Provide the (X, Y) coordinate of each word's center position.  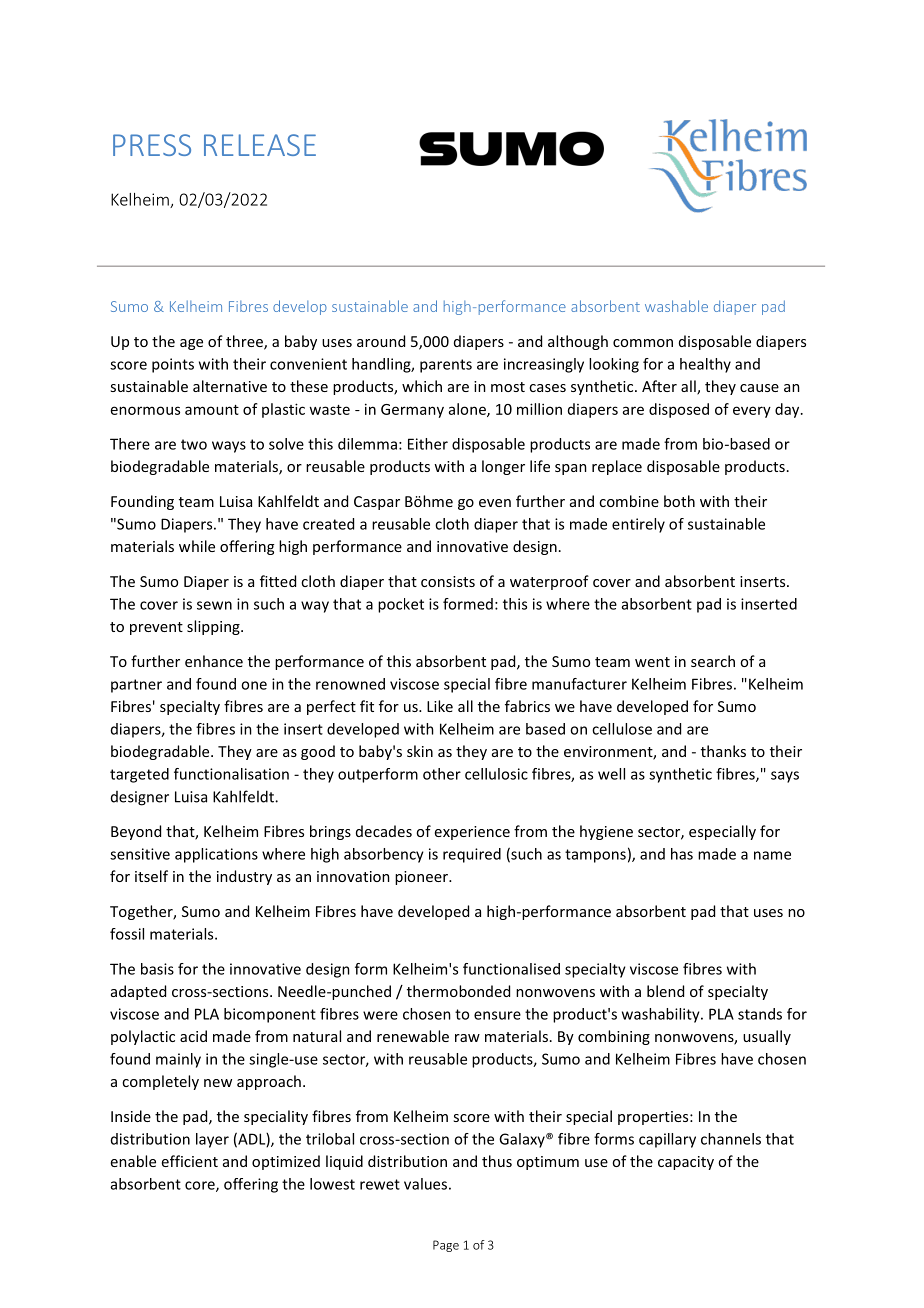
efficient (190, 1161)
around (381, 341)
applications (216, 855)
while (197, 546)
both (679, 501)
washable (676, 306)
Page (446, 1246)
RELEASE (260, 145)
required (472, 855)
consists (448, 581)
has (682, 854)
